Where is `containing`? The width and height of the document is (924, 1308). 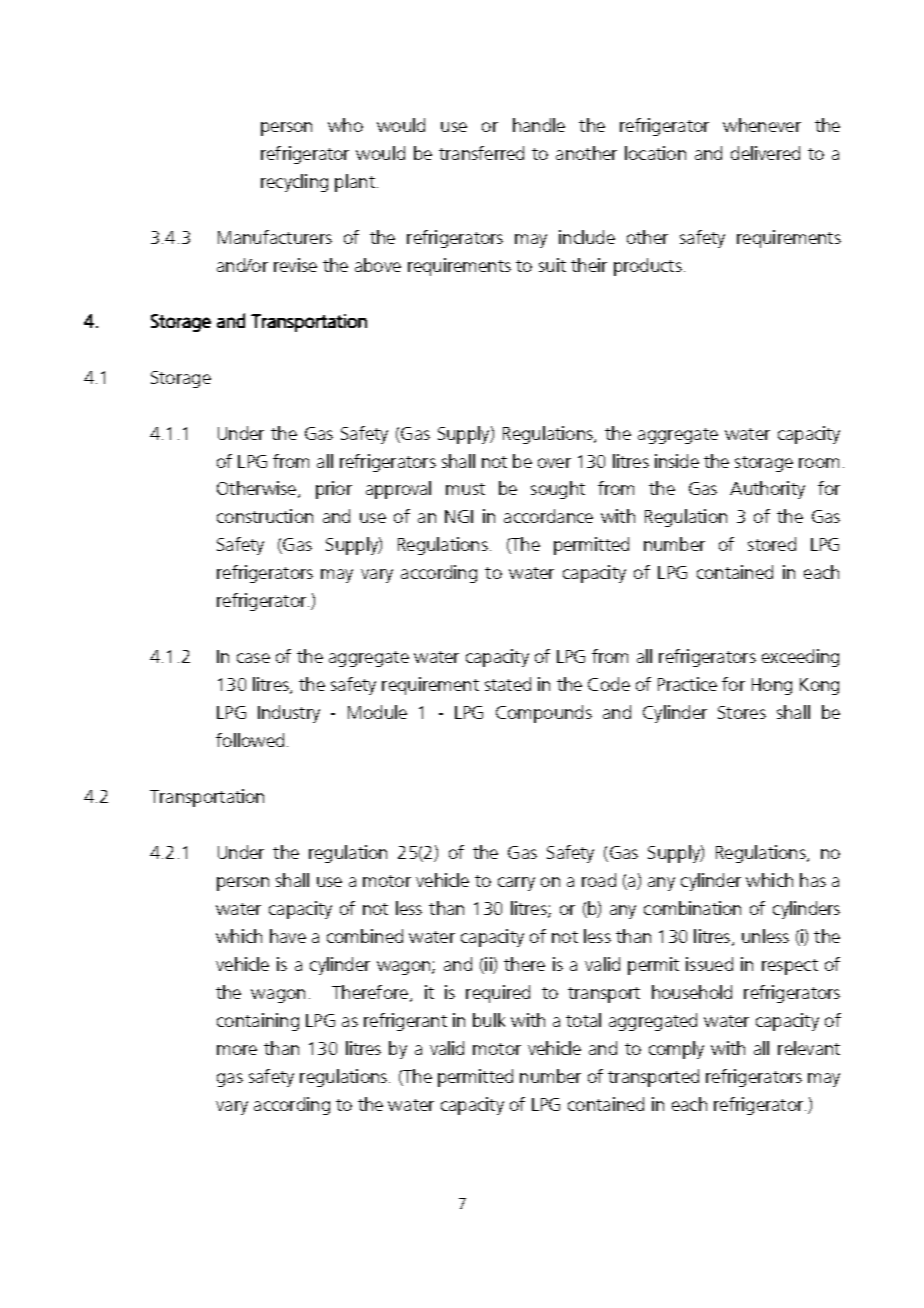 containing is located at coordinates (258, 1022).
